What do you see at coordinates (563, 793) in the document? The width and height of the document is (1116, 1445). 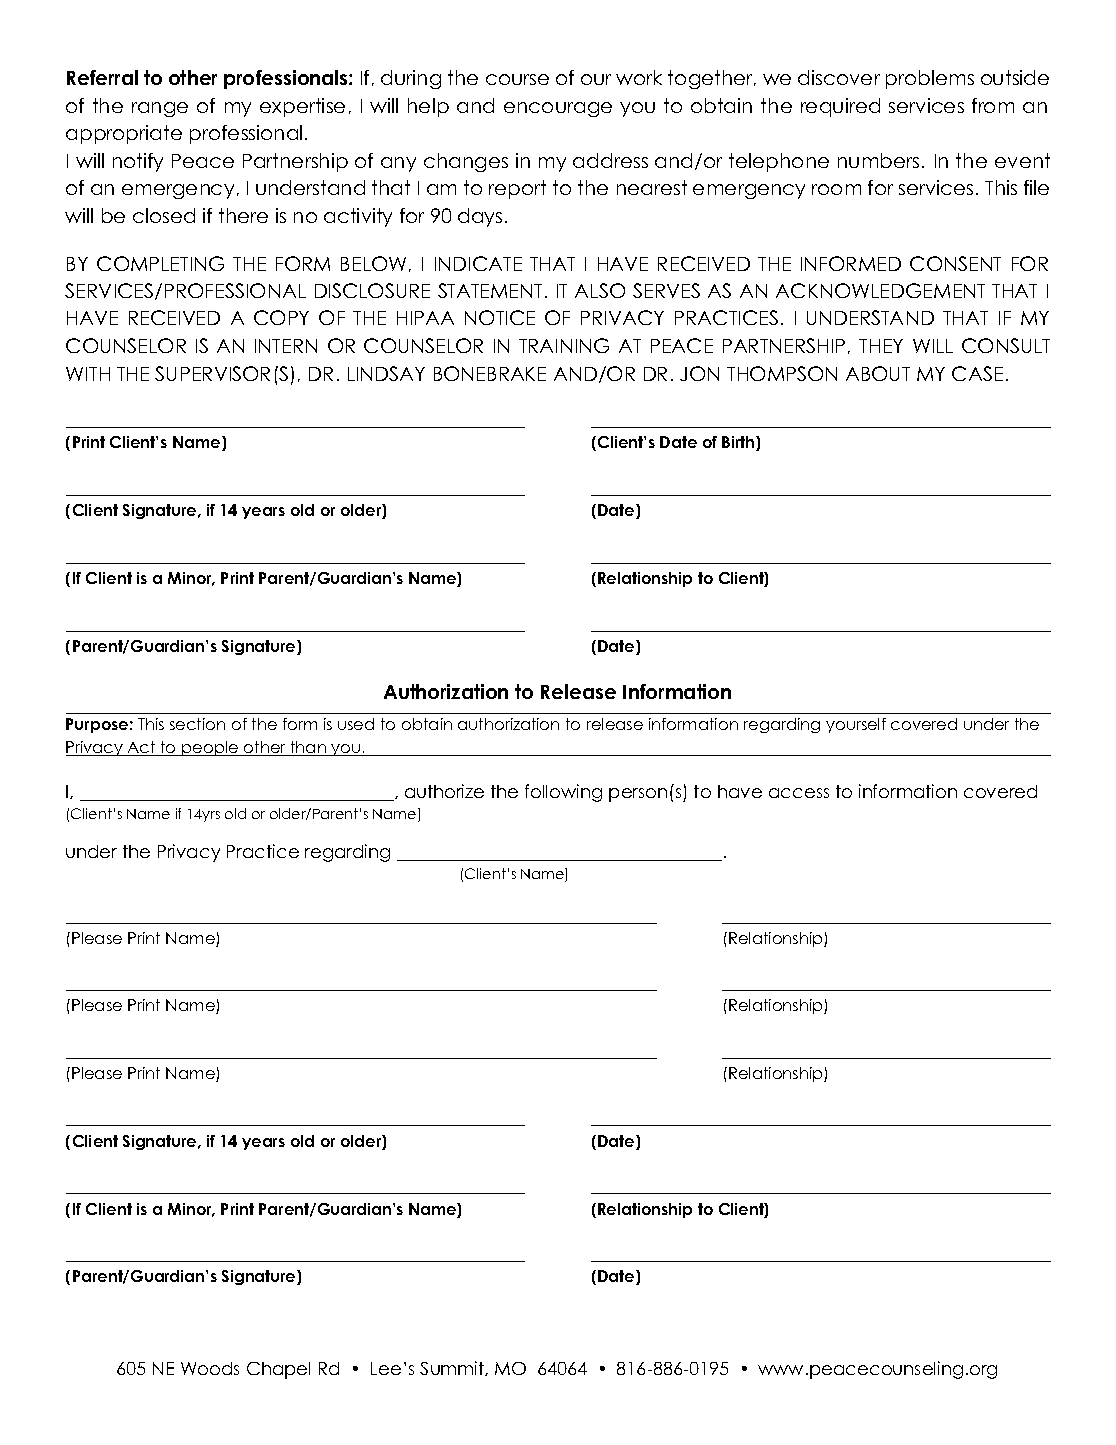 I see `following` at bounding box center [563, 793].
